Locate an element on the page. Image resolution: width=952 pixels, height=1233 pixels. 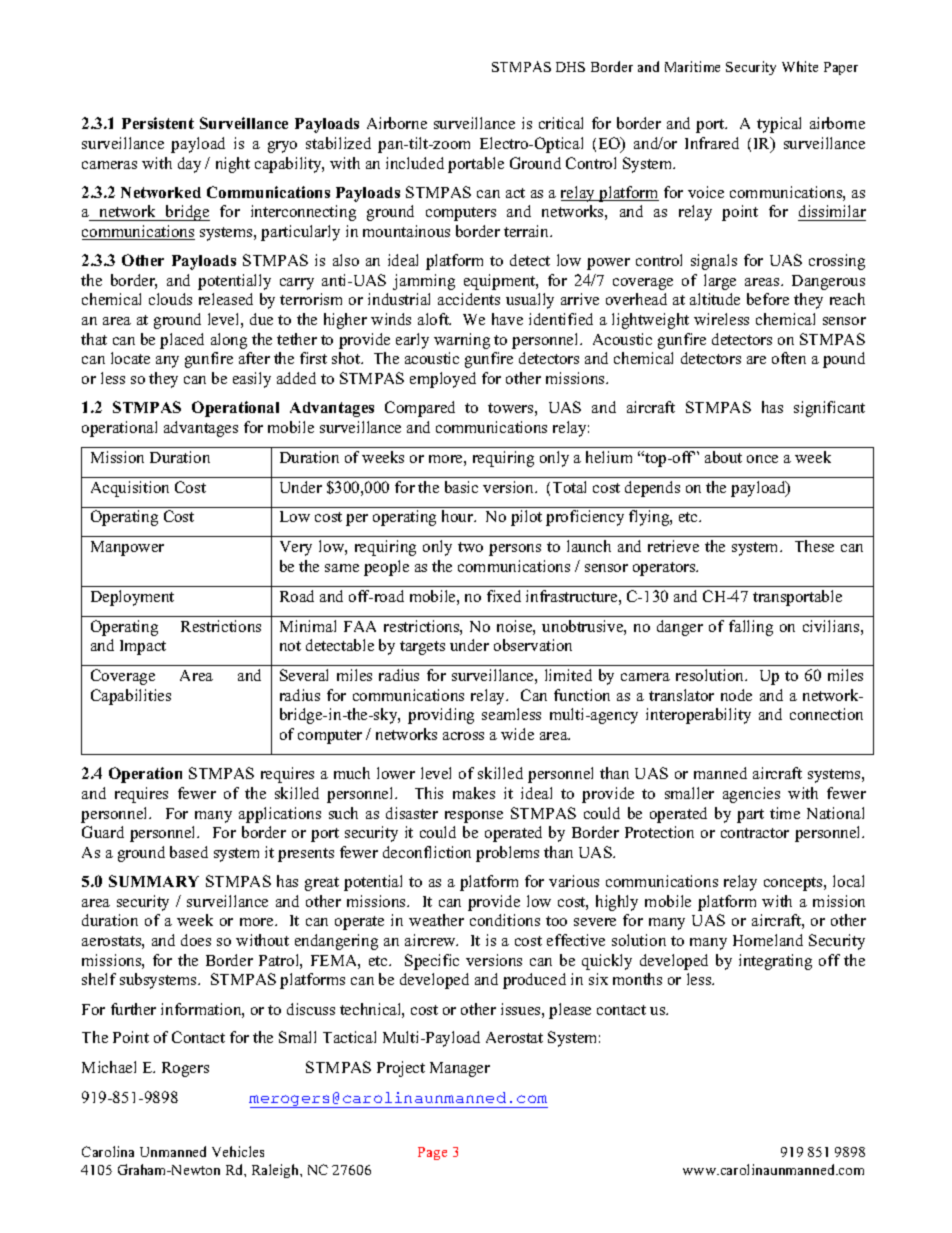
Vehicles is located at coordinates (238, 1151).
